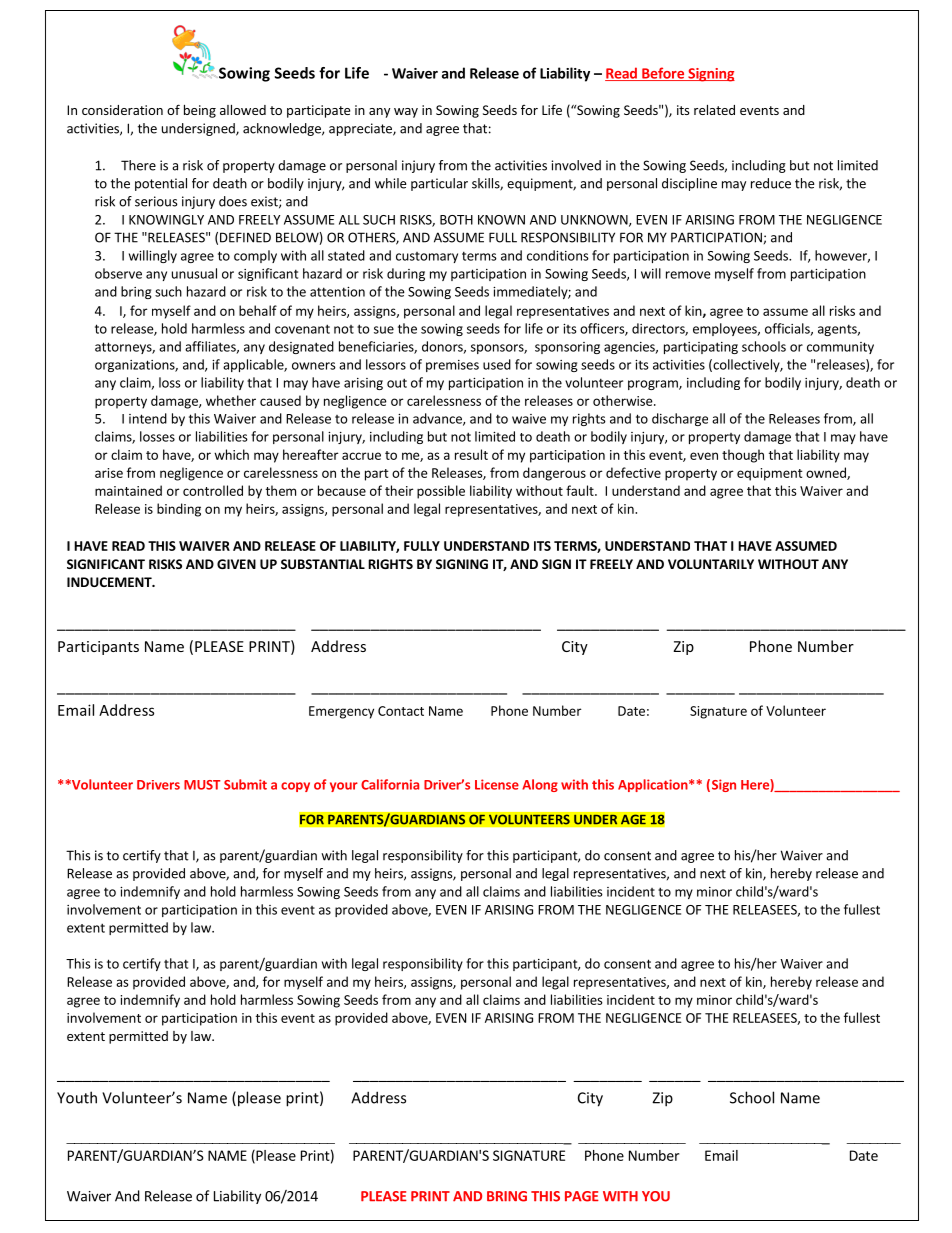 The width and height of the document is (952, 1233). What do you see at coordinates (582, 1196) in the document?
I see `PAGE` at bounding box center [582, 1196].
